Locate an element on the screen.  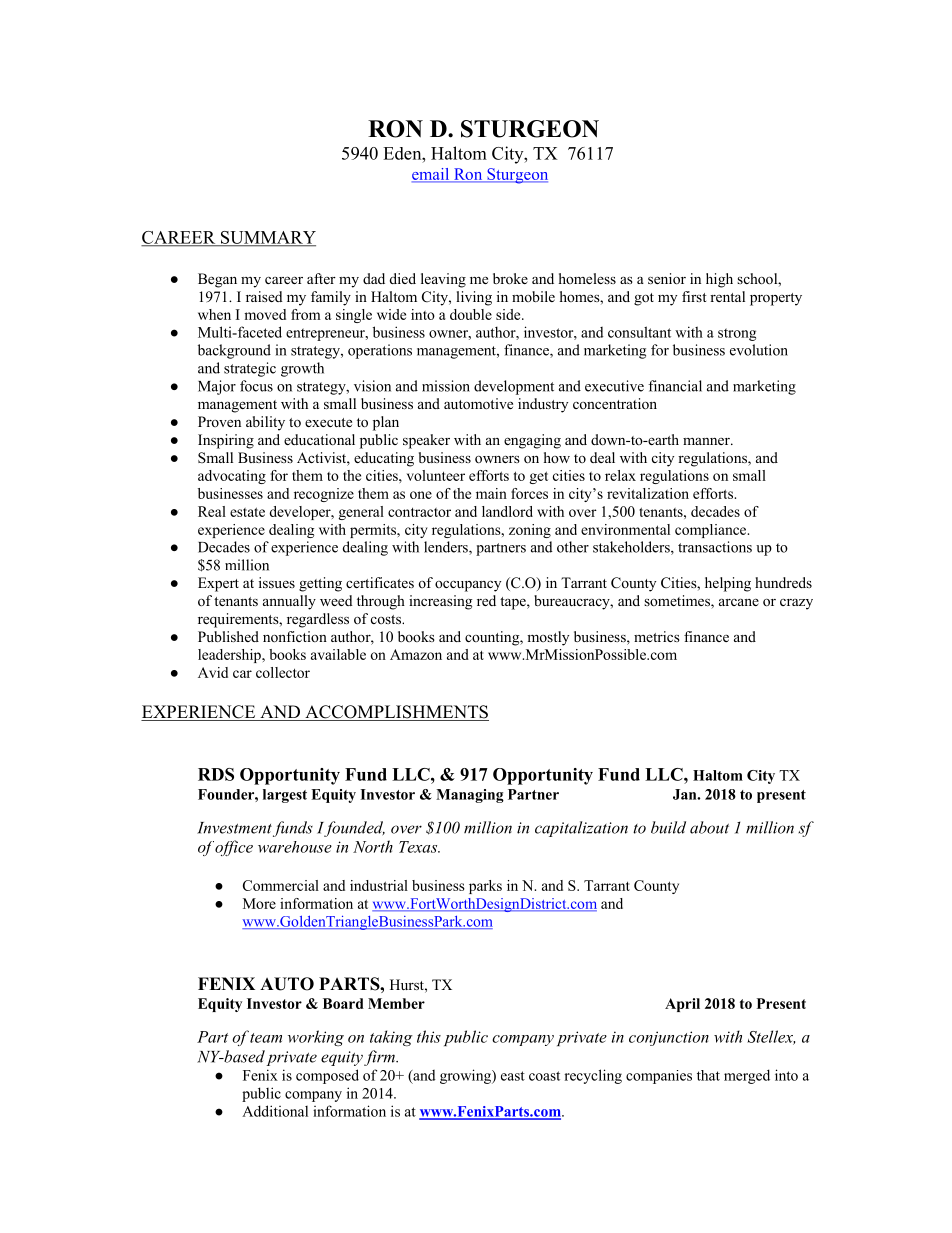
compliance is located at coordinates (712, 531).
